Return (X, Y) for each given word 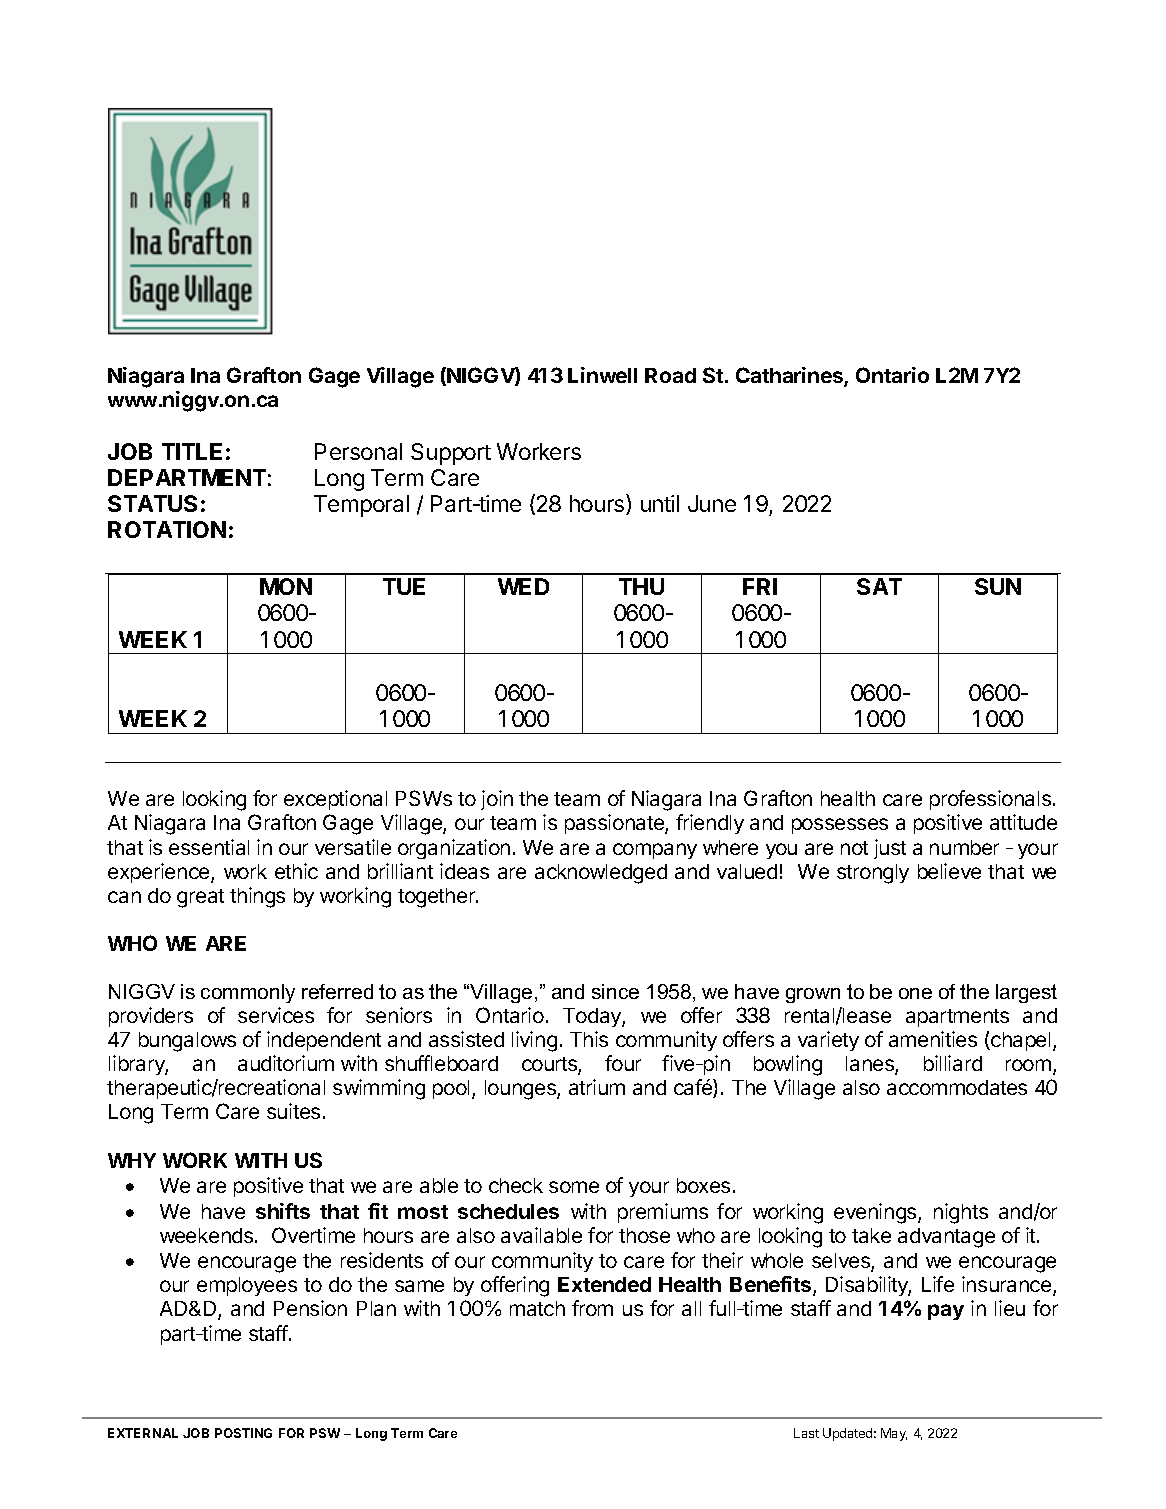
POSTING (243, 1433)
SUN (998, 586)
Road (670, 375)
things (257, 897)
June (712, 503)
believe (949, 871)
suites (293, 1111)
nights (961, 1213)
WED (523, 586)
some (574, 1187)
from (592, 1308)
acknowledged (601, 874)
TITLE (192, 451)
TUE (404, 586)
